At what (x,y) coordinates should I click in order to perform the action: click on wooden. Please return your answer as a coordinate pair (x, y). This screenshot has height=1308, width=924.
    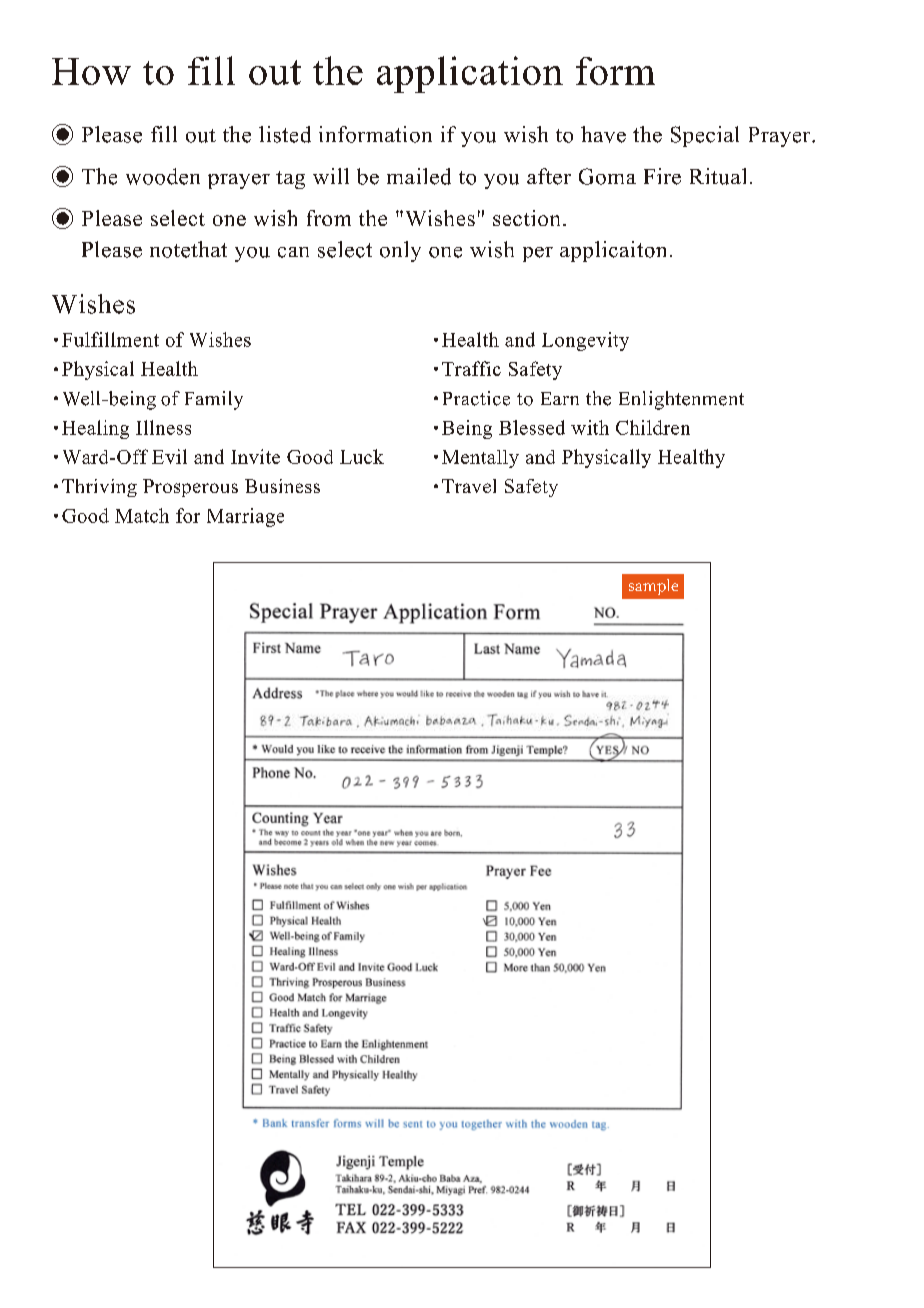
    Looking at the image, I should click on (163, 176).
